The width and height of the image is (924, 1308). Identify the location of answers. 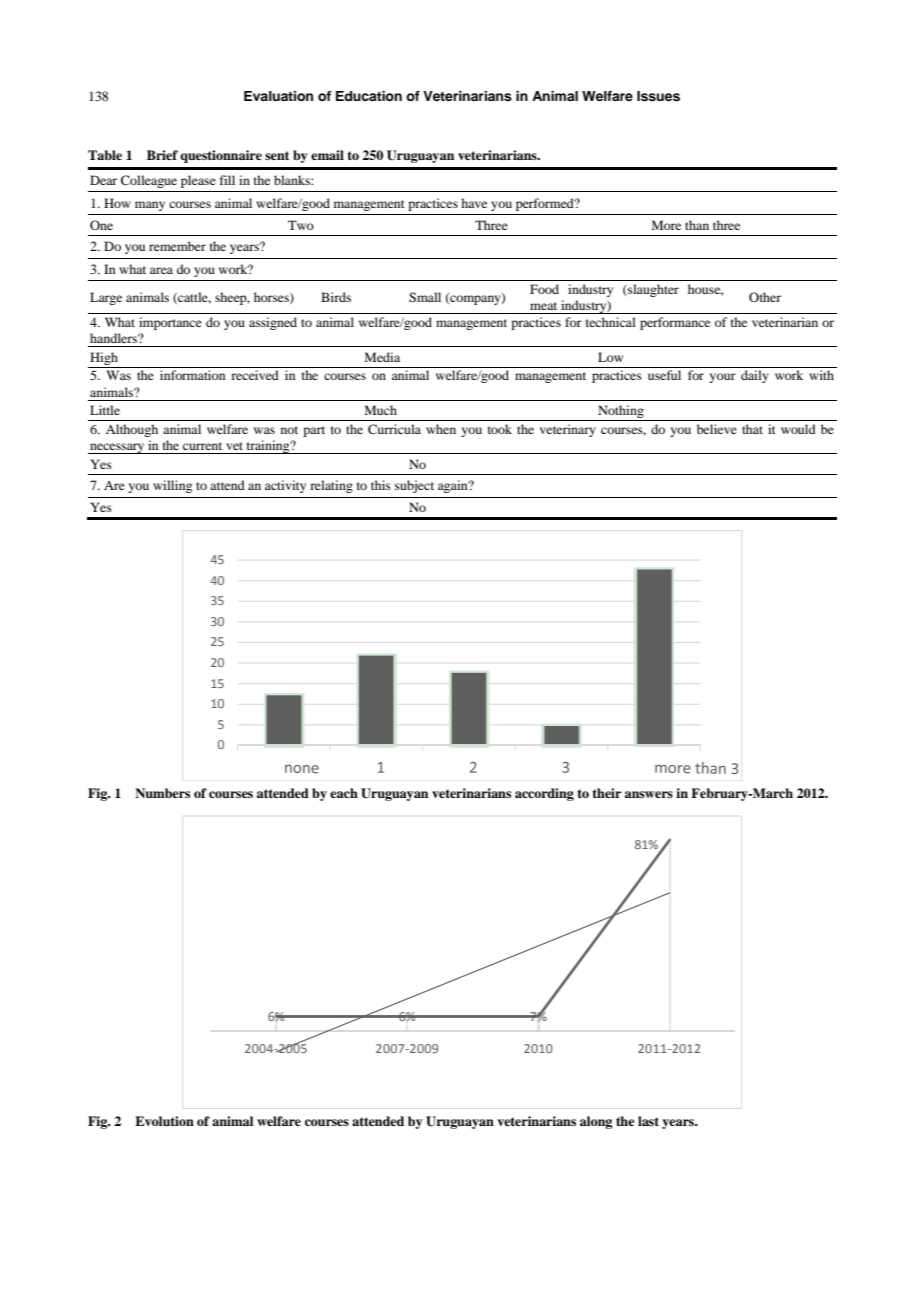
(649, 794).
